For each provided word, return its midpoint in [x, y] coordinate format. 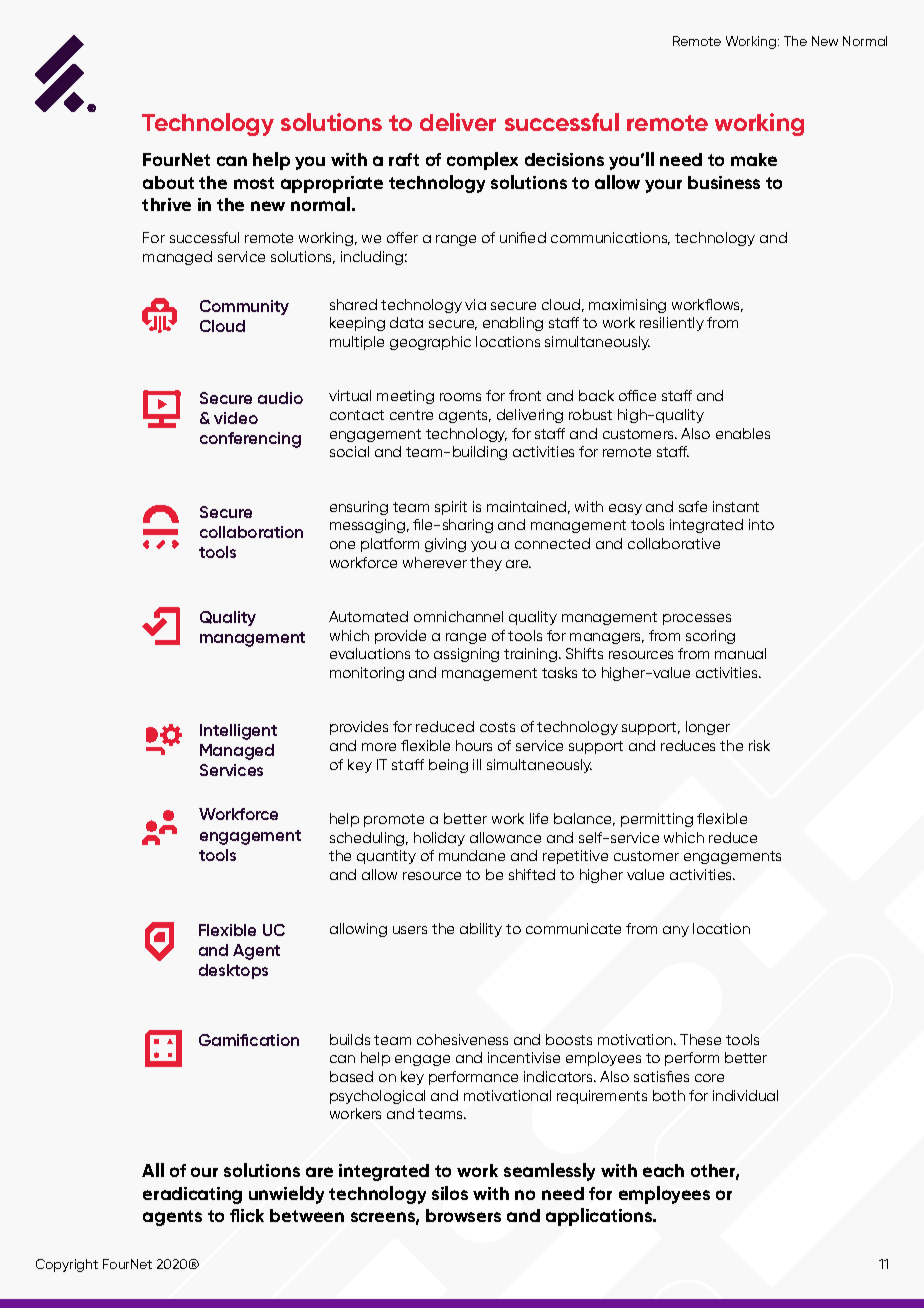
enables [743, 433]
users [410, 930]
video [236, 418]
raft [404, 159]
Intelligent [238, 732]
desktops [233, 971]
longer [708, 728]
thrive [166, 204]
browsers [463, 1215]
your [663, 186]
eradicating [192, 1195]
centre [411, 415]
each [663, 1170]
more [379, 747]
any [676, 931]
